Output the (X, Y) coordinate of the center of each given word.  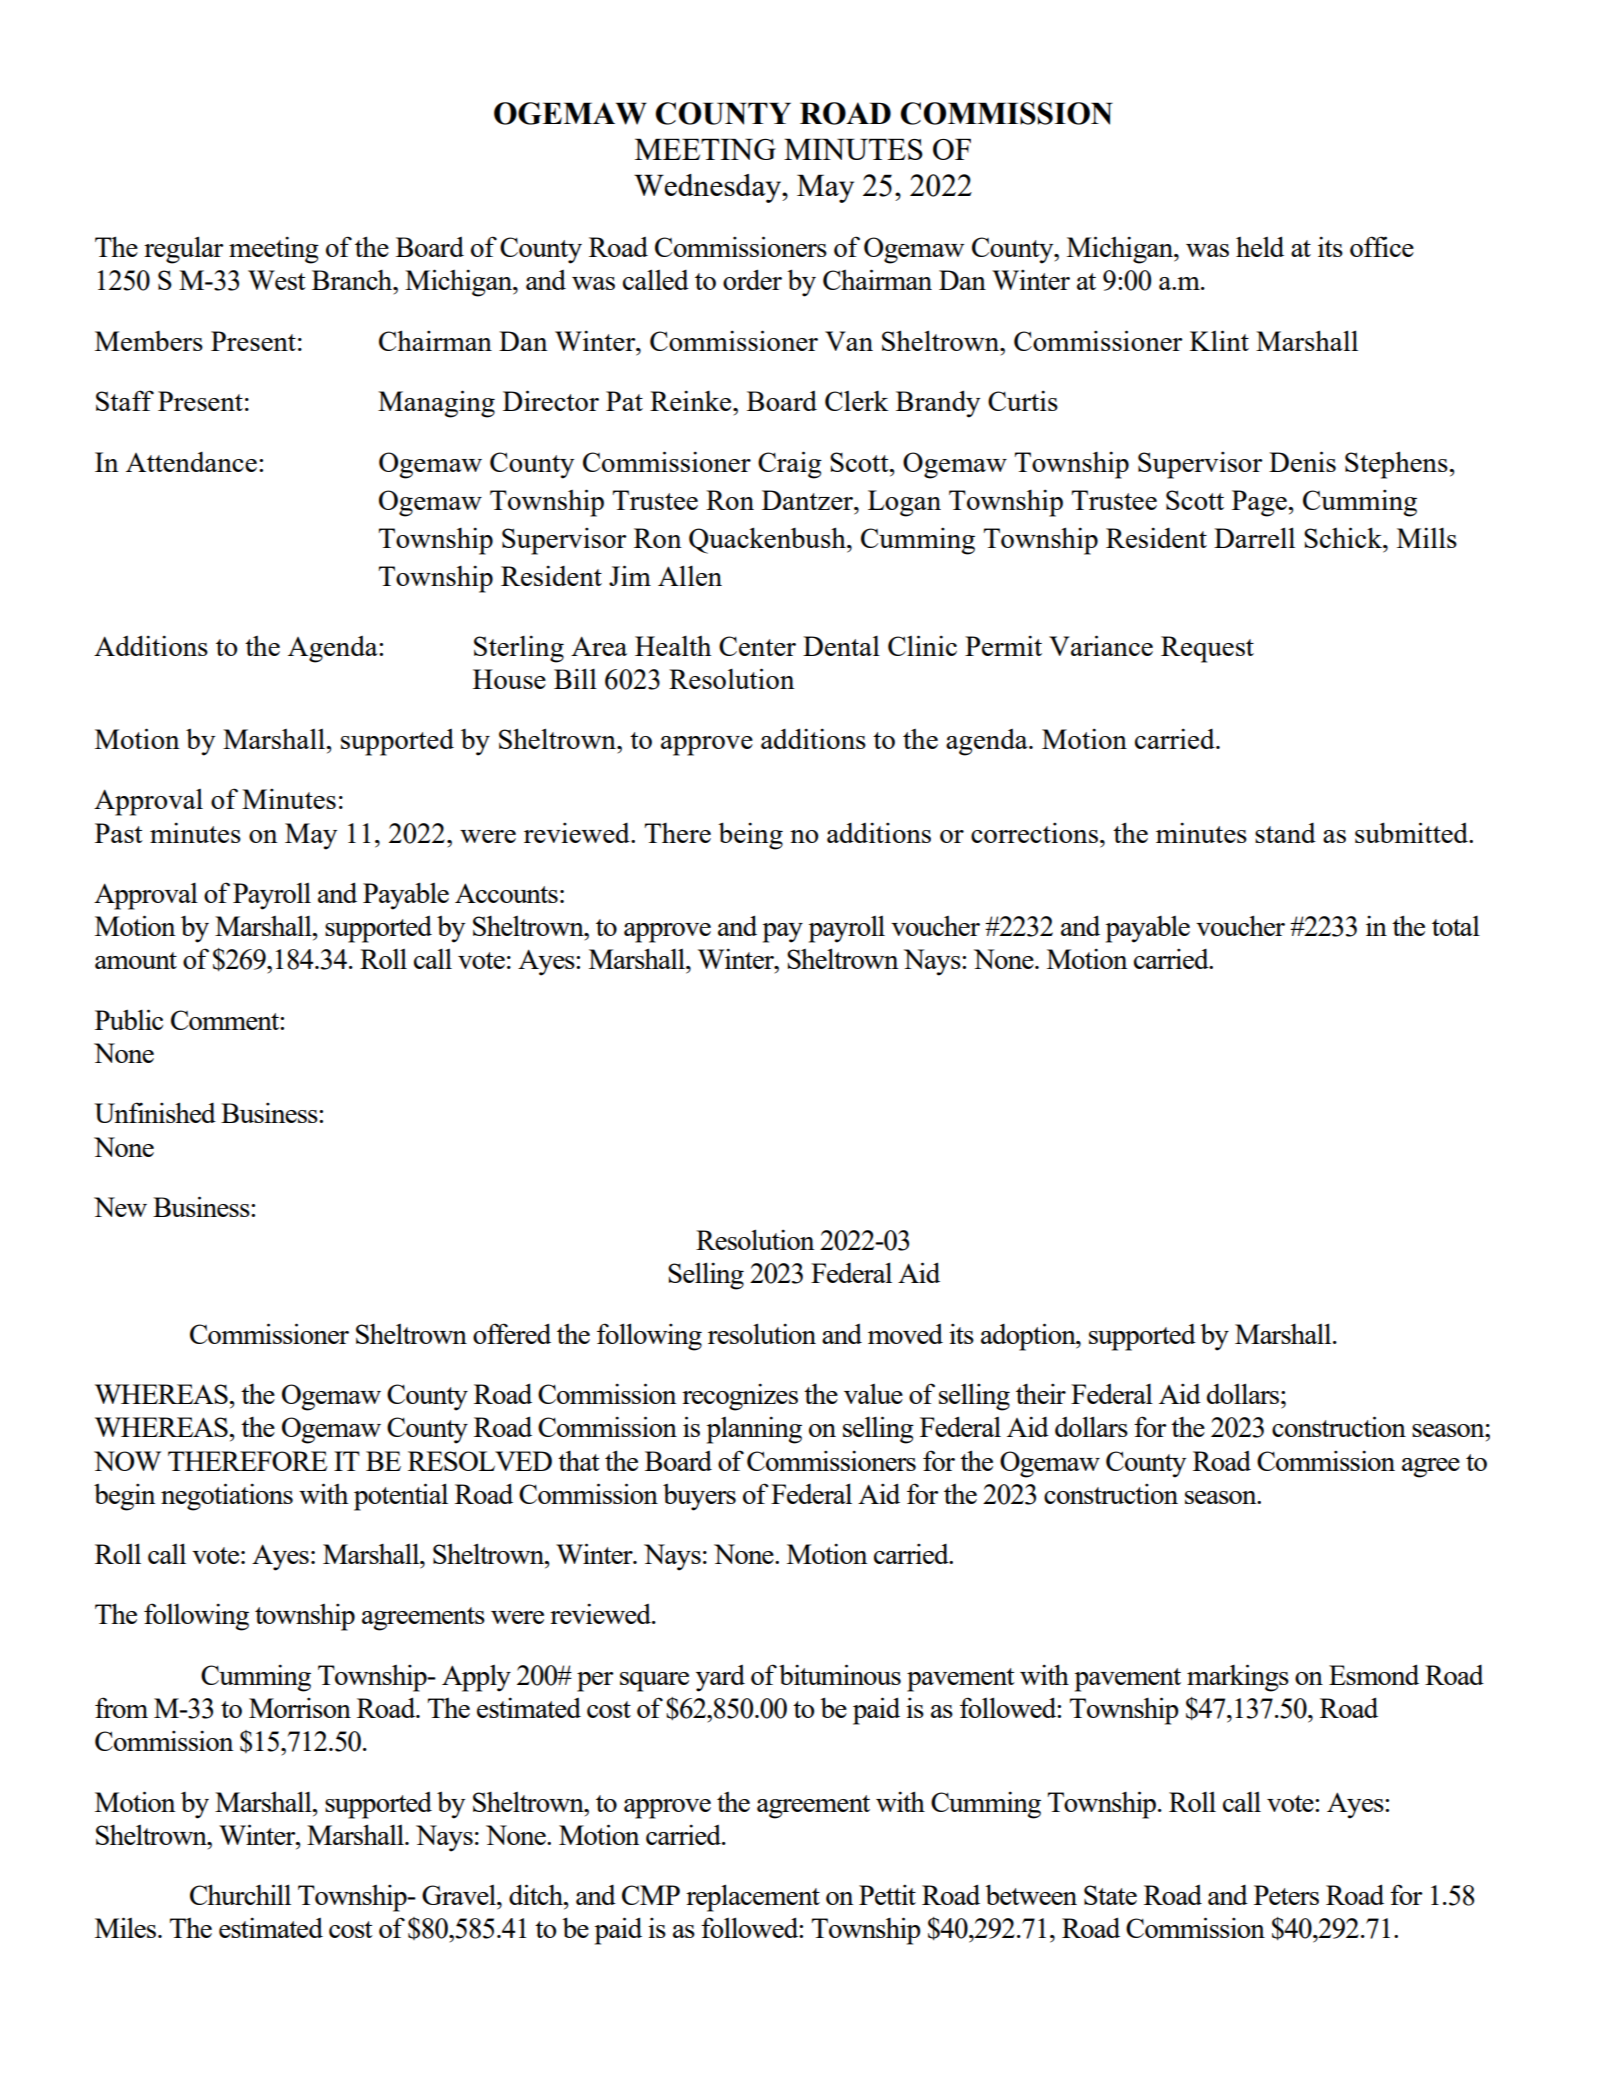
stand (1285, 833)
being (750, 836)
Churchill (240, 1894)
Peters (1286, 1895)
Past (119, 833)
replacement (753, 1898)
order (752, 279)
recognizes (740, 1397)
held (1260, 246)
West (277, 280)
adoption (1029, 1337)
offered (512, 1333)
